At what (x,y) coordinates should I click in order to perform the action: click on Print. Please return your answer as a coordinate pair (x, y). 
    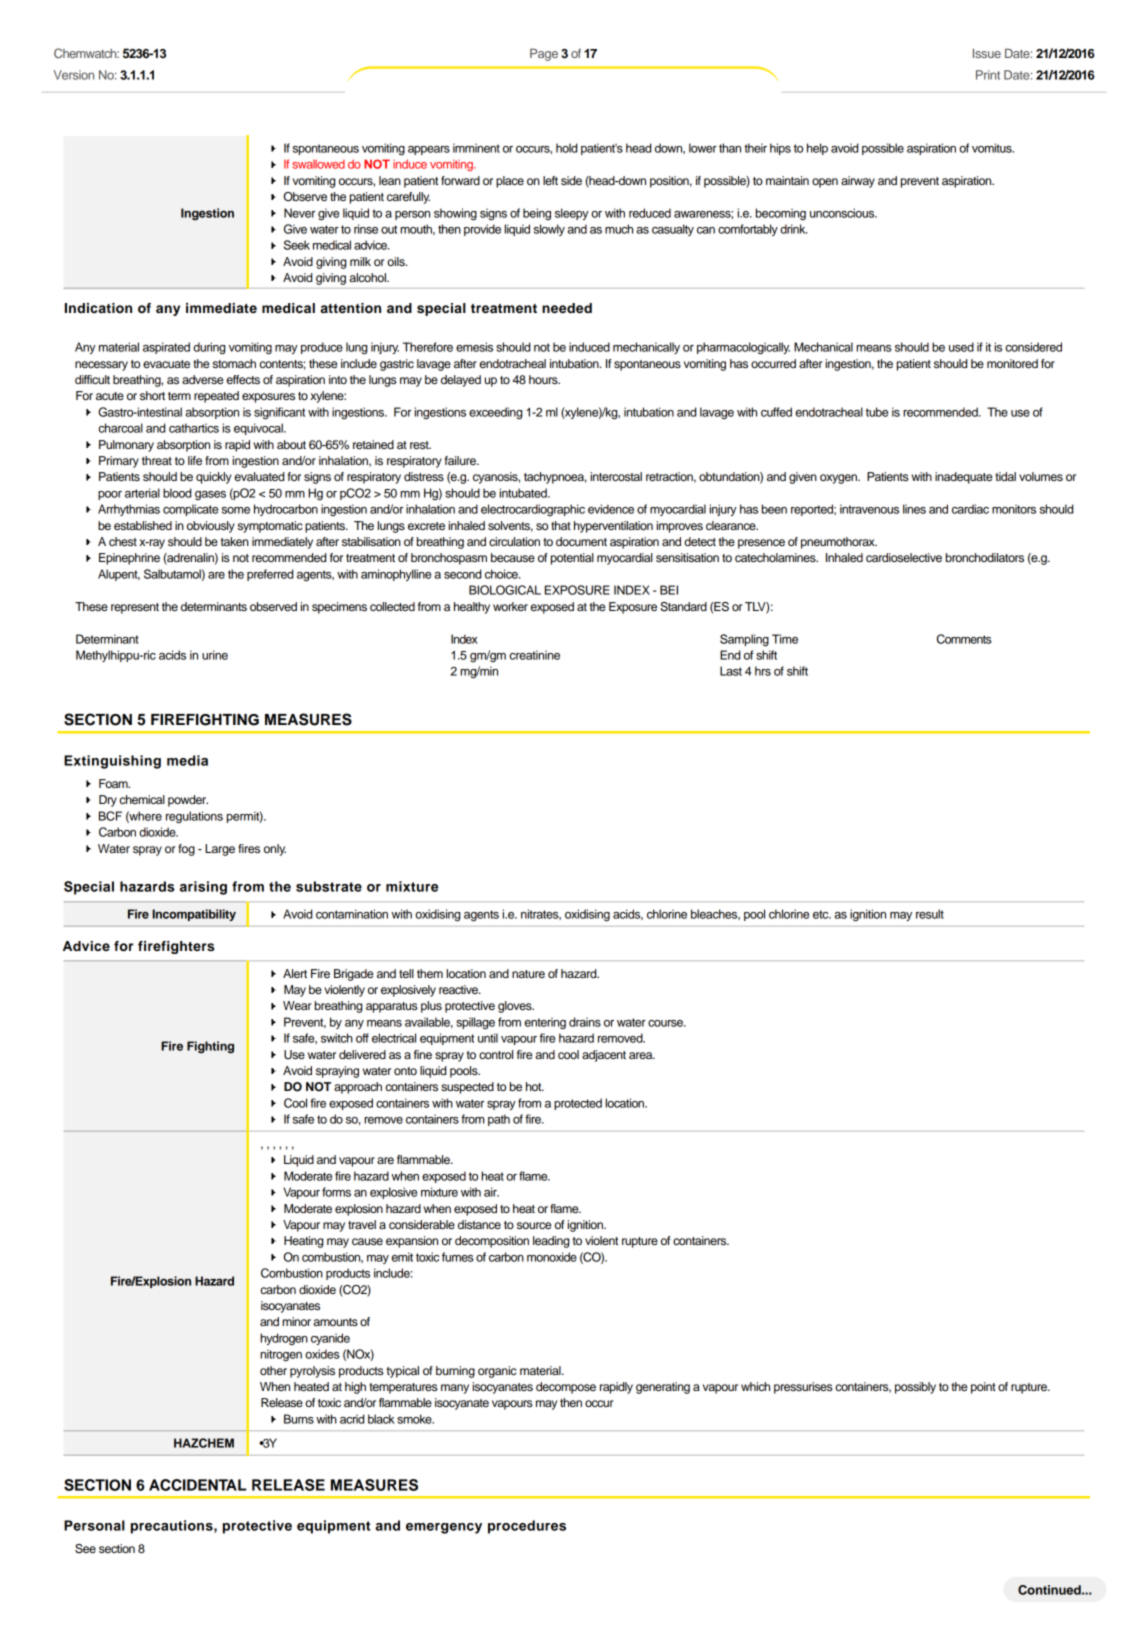
    Looking at the image, I should click on (988, 75).
